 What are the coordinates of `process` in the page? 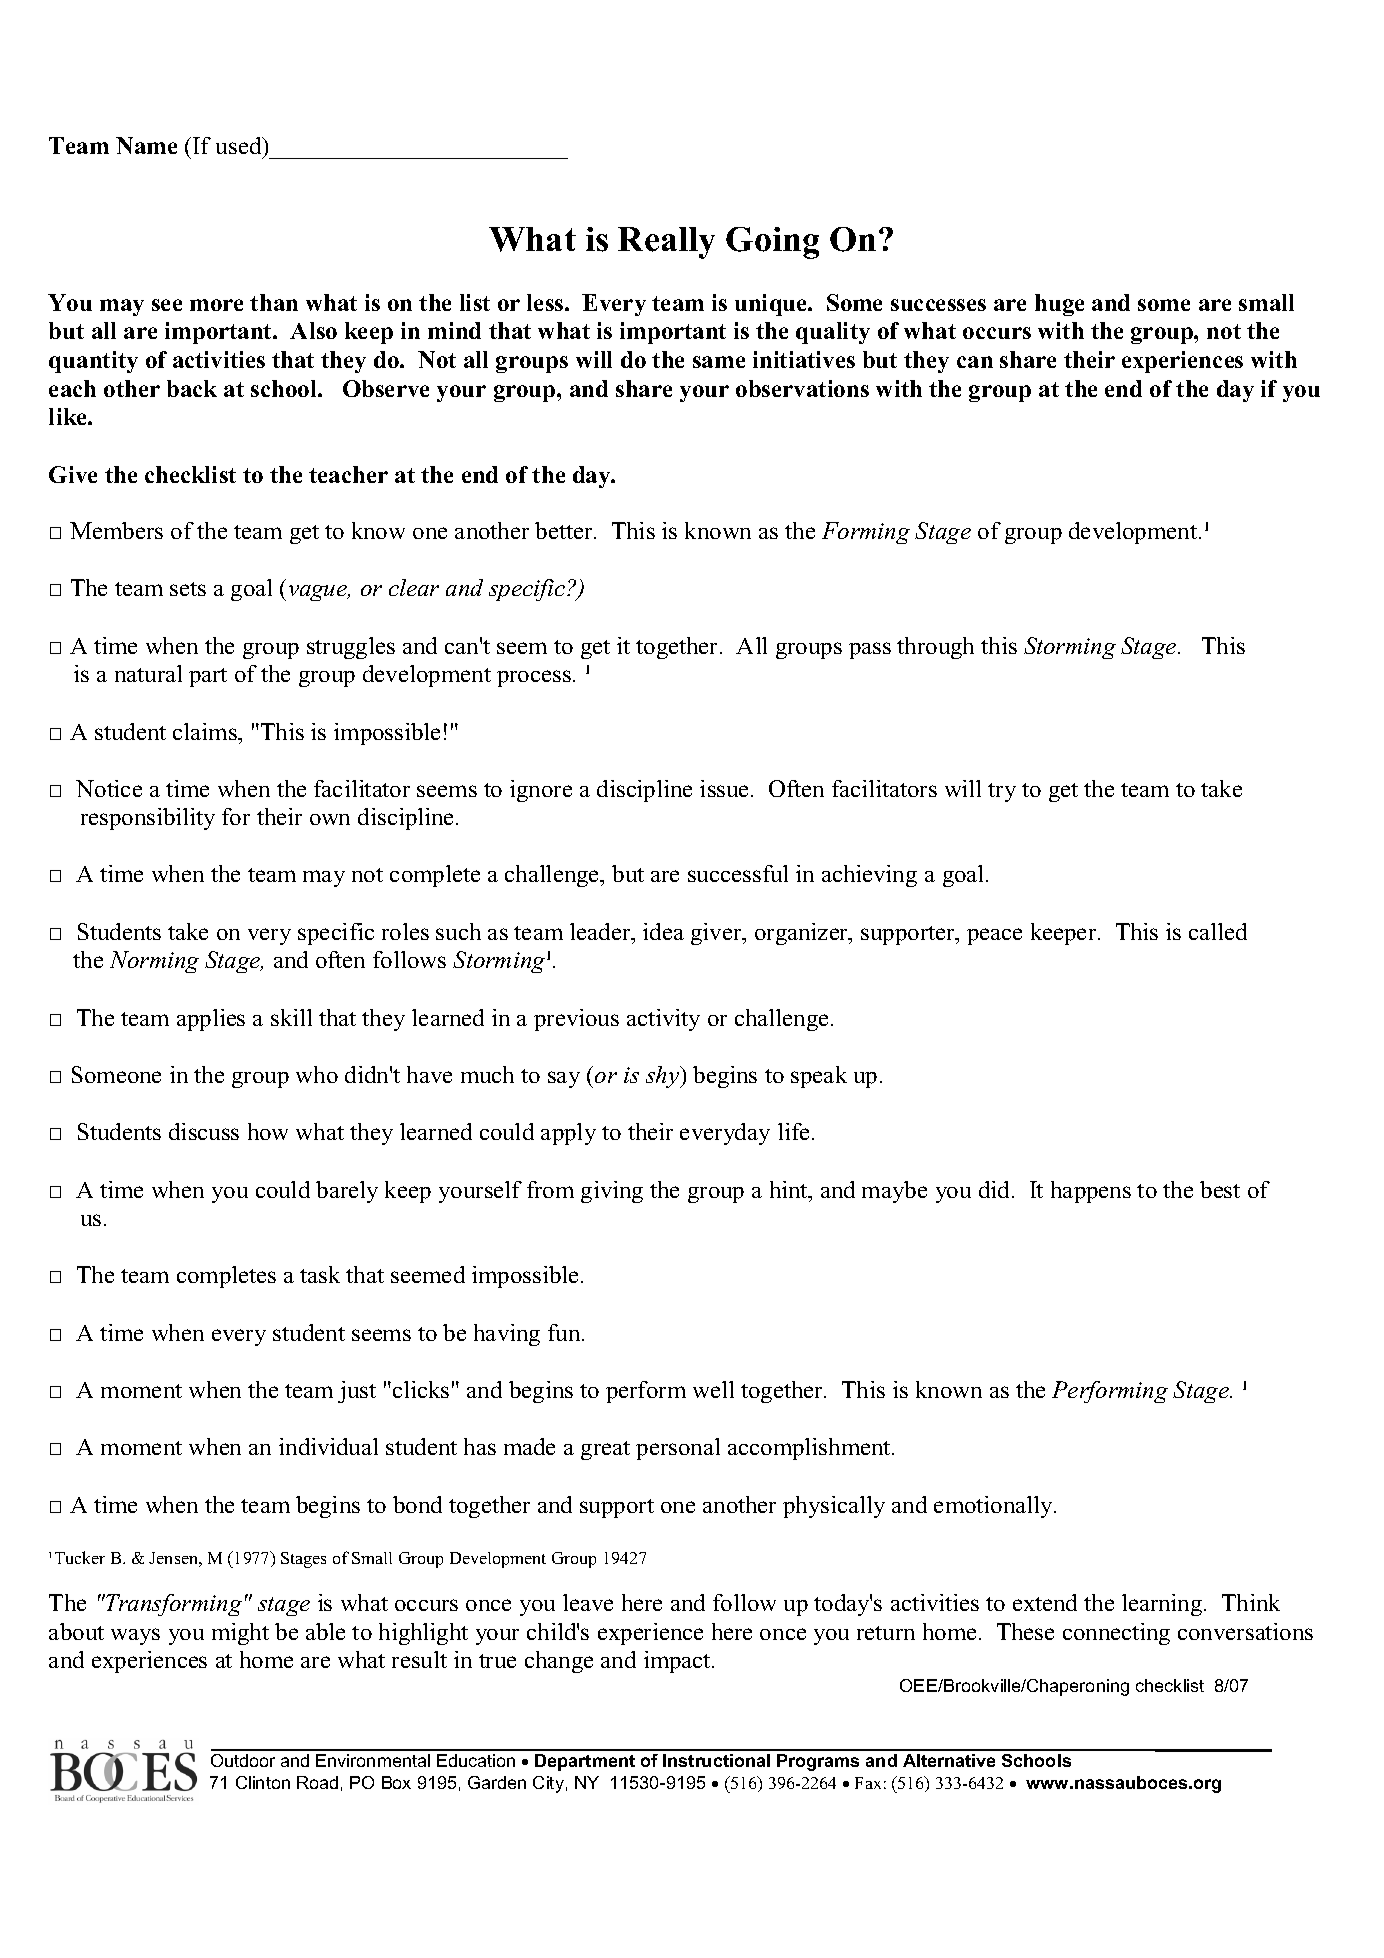 It's located at (534, 678).
